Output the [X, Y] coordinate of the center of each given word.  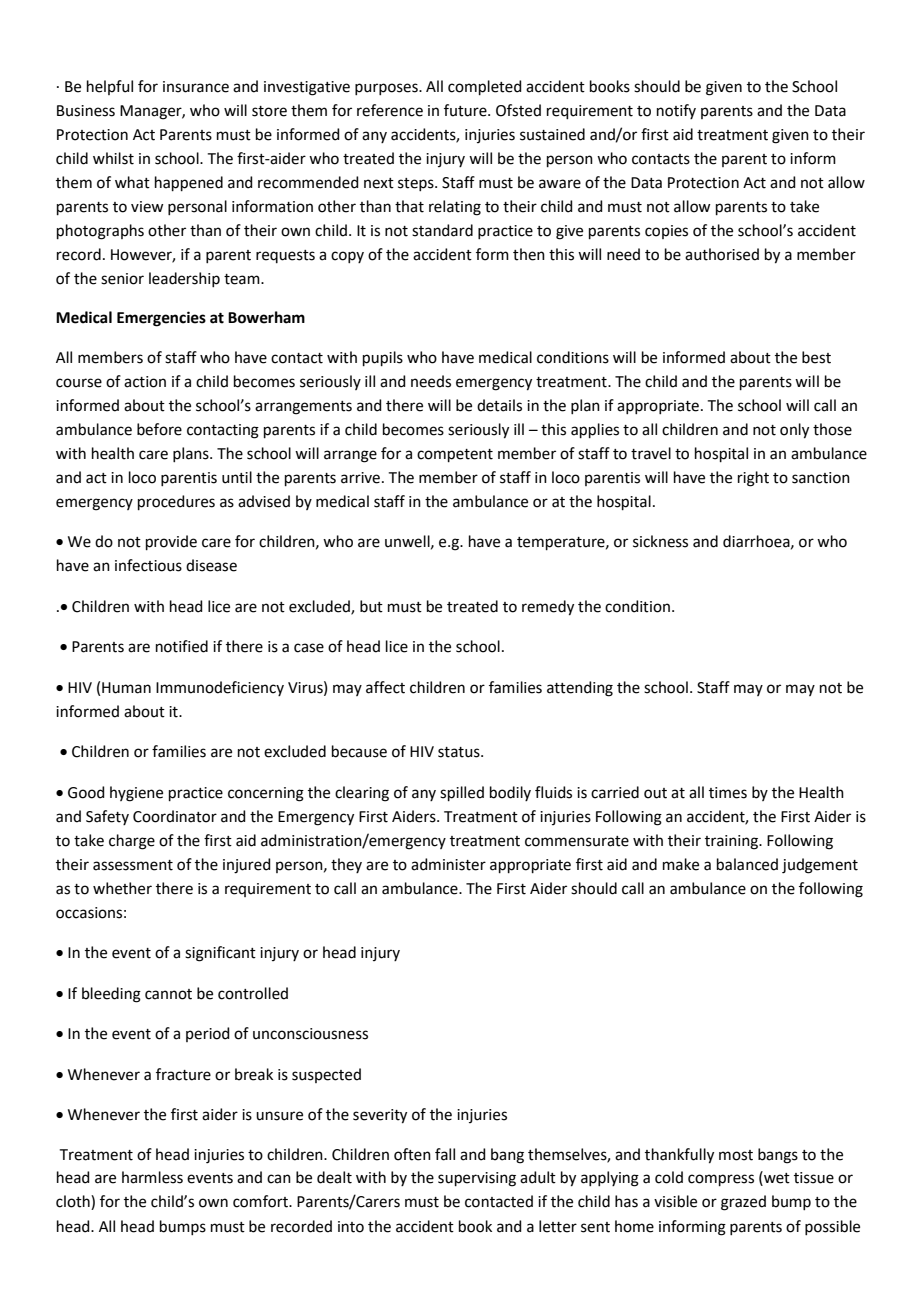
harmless [152, 1177]
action [145, 382]
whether [122, 888]
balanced [747, 864]
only [794, 431]
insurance [196, 87]
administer [448, 864]
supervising [477, 1179]
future [466, 110]
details [499, 405]
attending [580, 689]
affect [385, 687]
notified [182, 646]
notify [676, 111]
